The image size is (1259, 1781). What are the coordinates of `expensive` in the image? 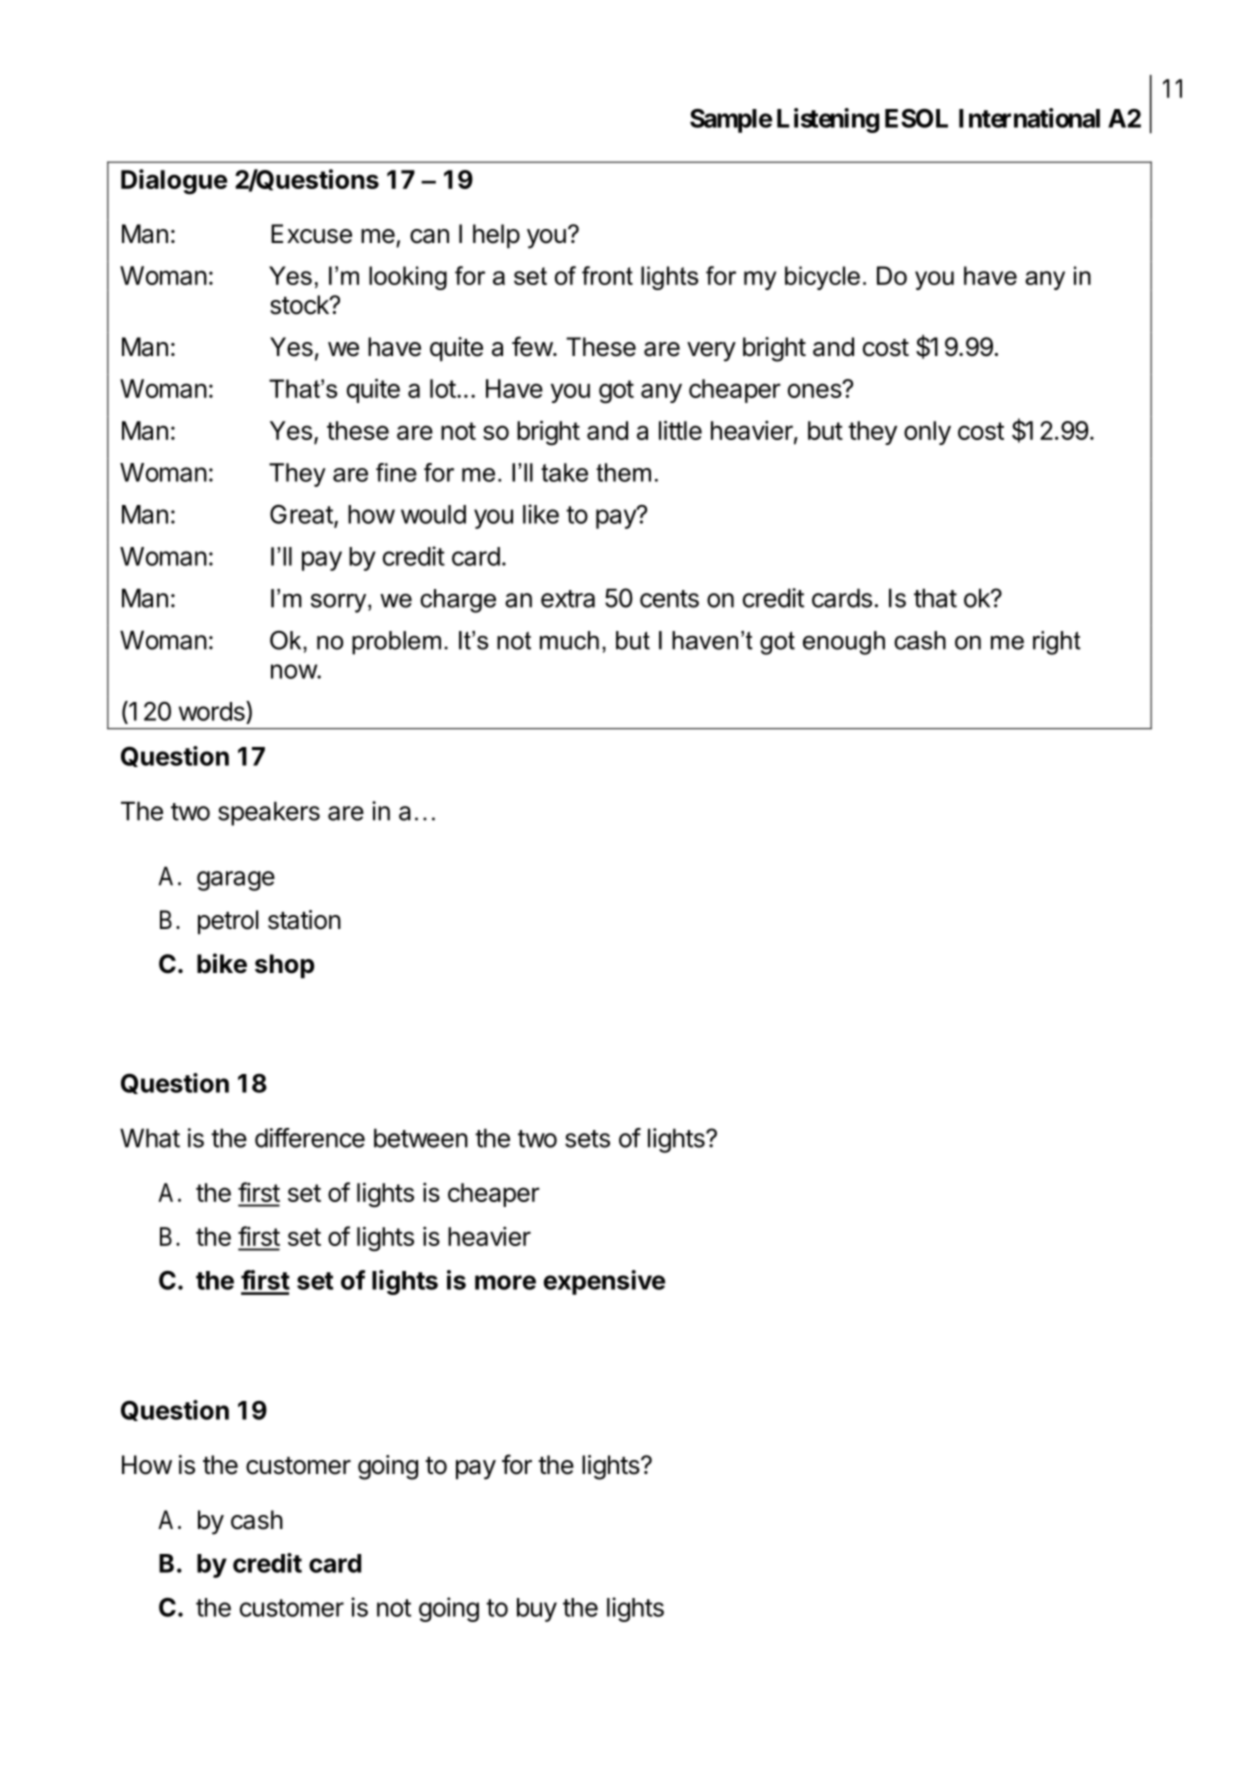 It's located at (604, 1282).
